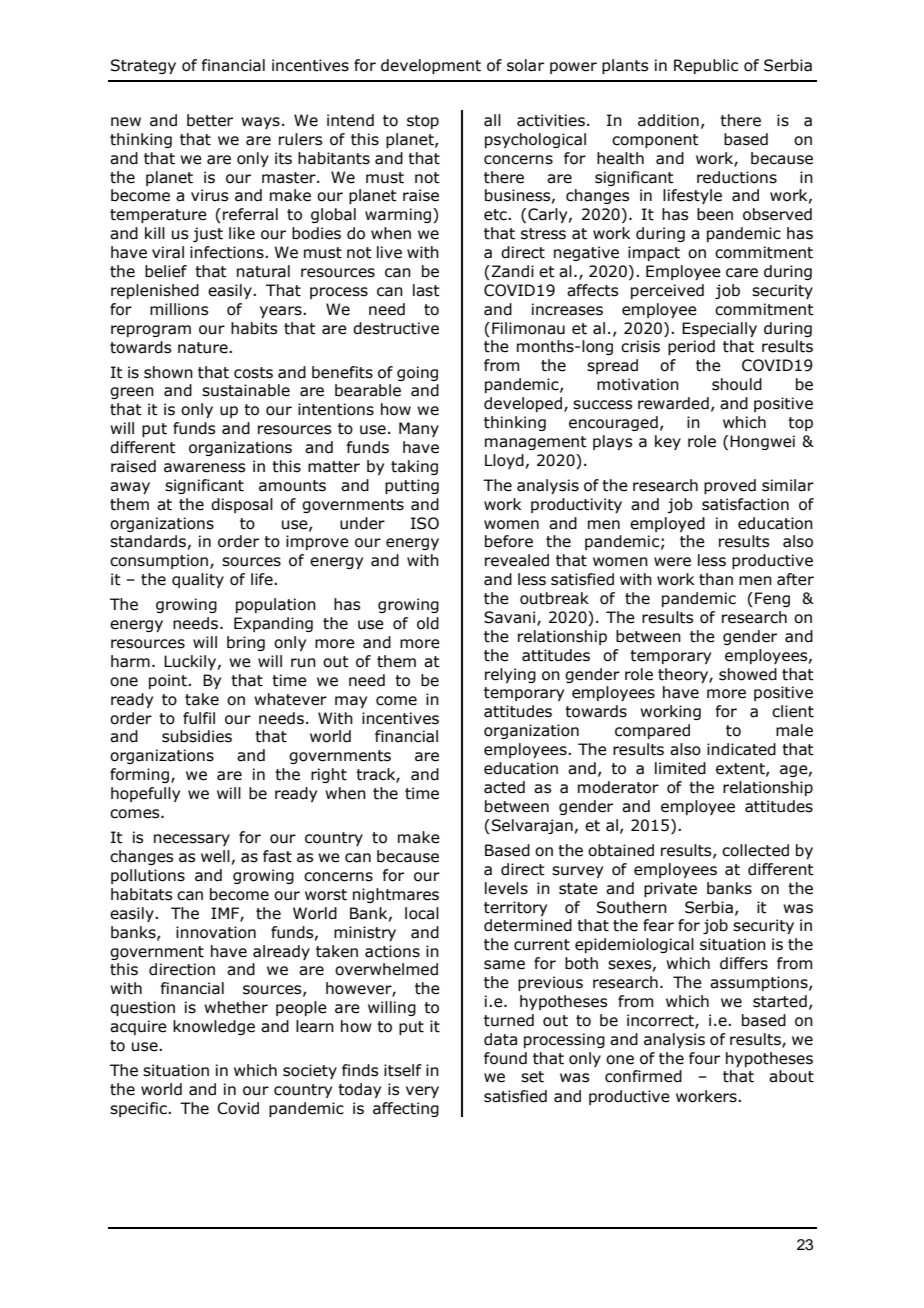 The image size is (924, 1308). What do you see at coordinates (422, 1092) in the screenshot?
I see `very` at bounding box center [422, 1092].
